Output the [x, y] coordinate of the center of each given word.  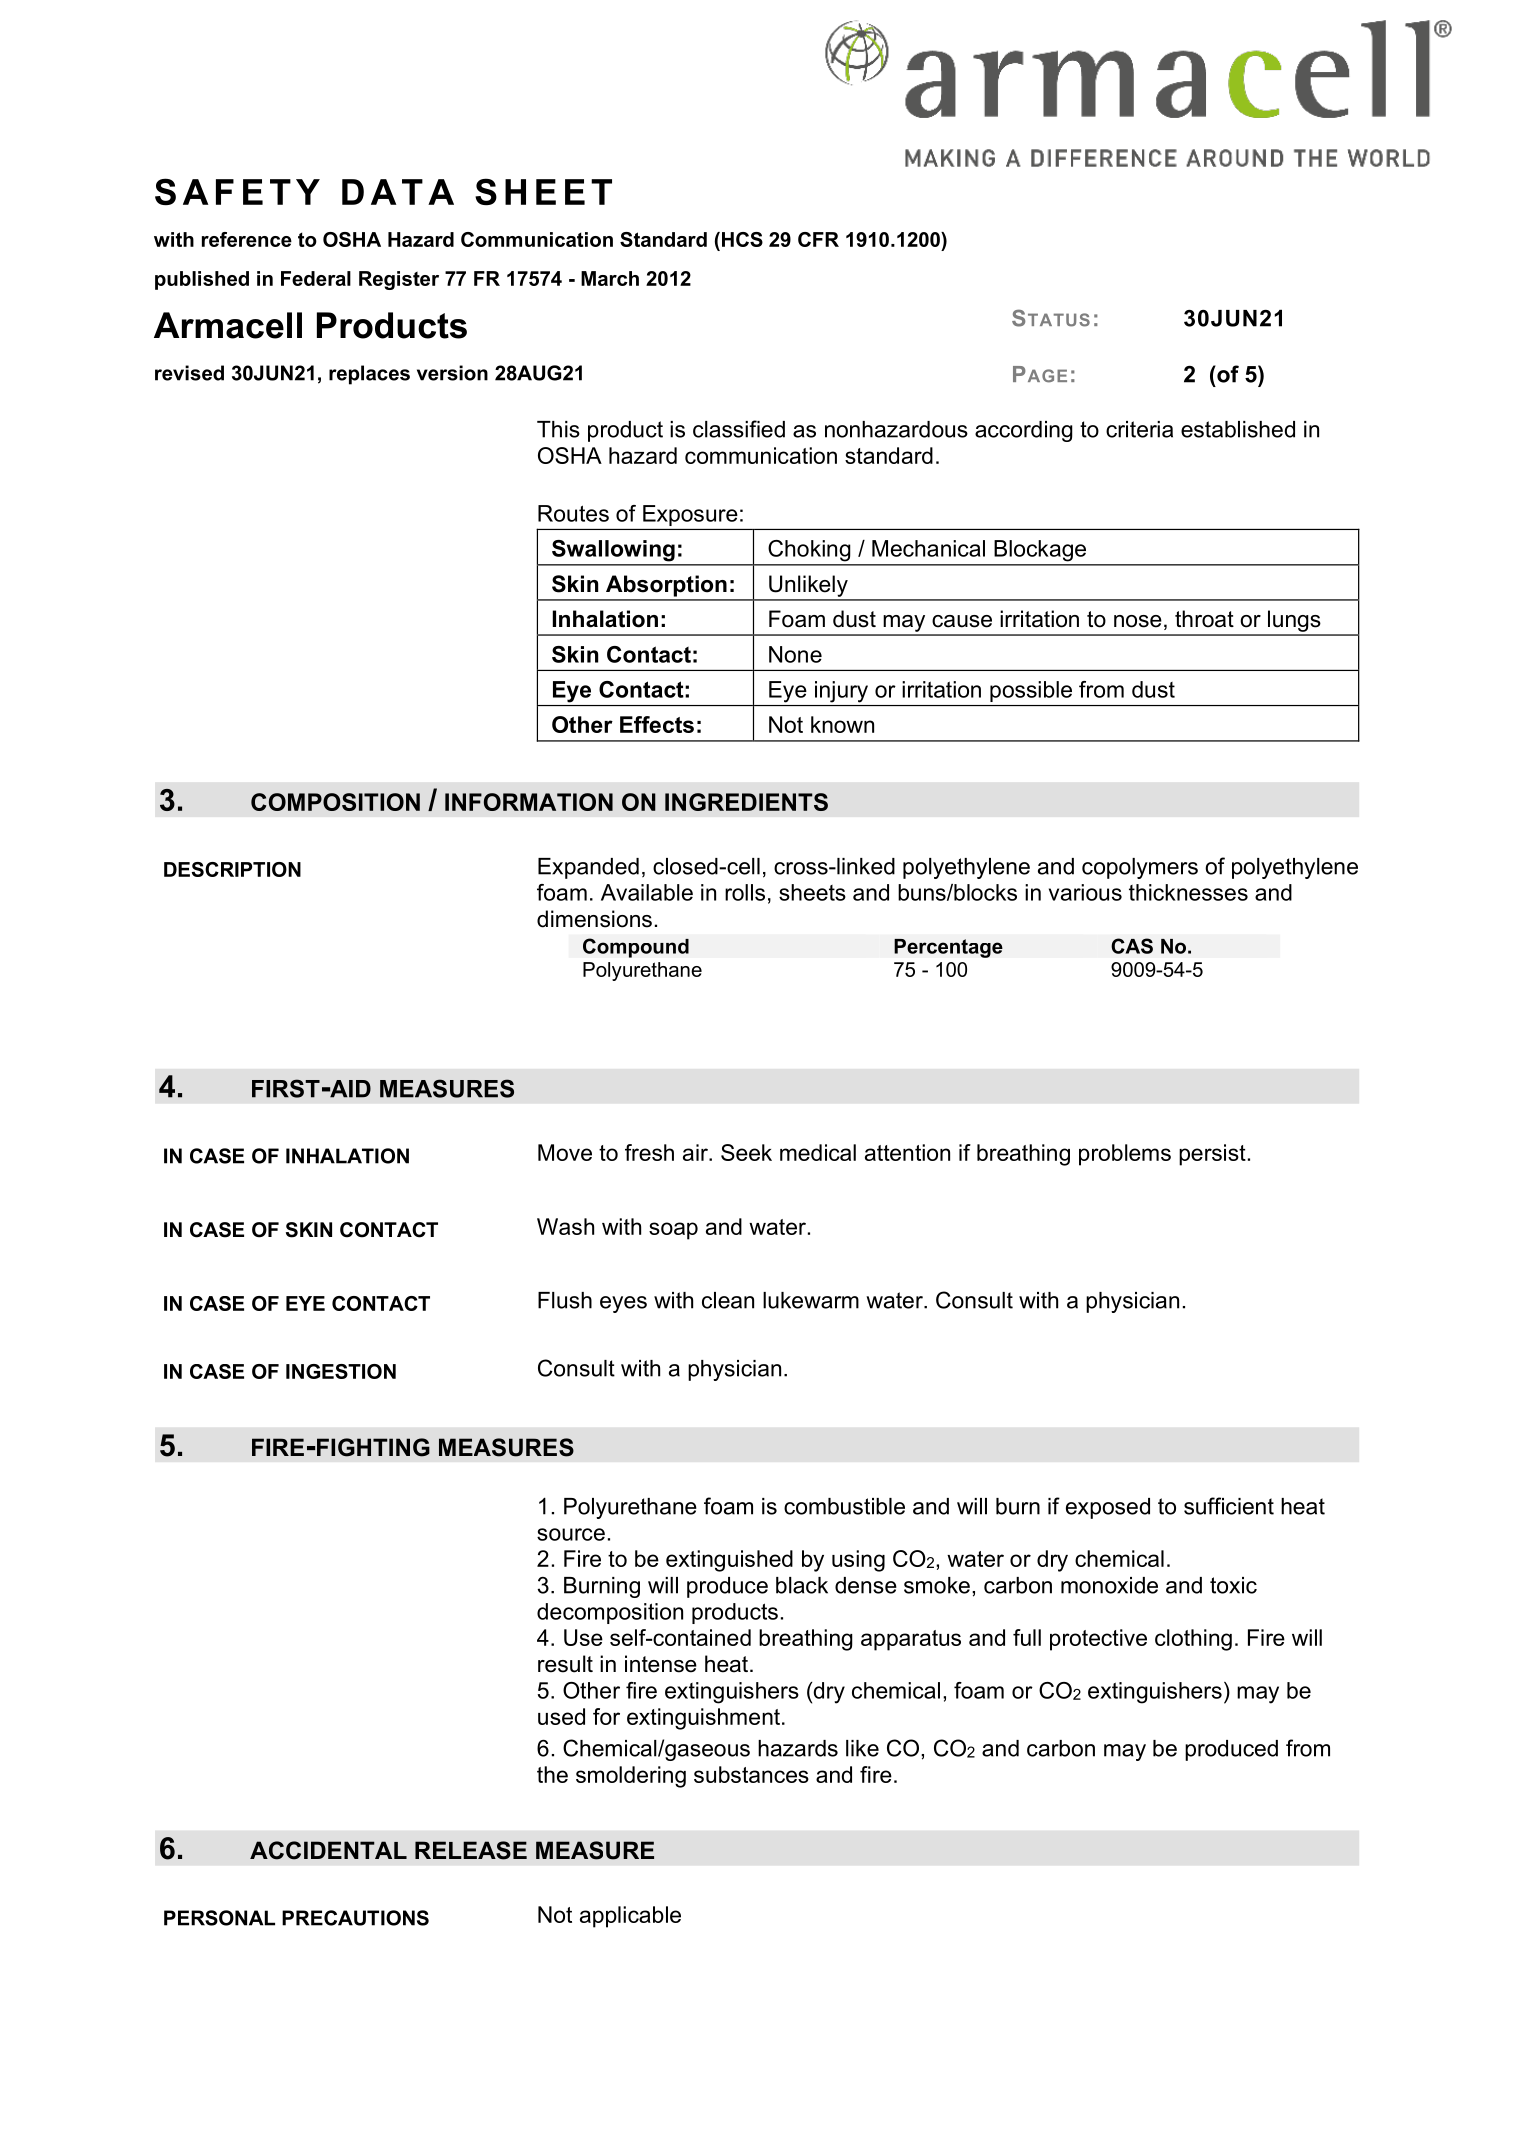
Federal [316, 278]
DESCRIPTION [232, 869]
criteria [1139, 429]
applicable [630, 1917]
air [696, 1152]
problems [1125, 1155]
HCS [742, 239]
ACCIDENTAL [328, 1850]
